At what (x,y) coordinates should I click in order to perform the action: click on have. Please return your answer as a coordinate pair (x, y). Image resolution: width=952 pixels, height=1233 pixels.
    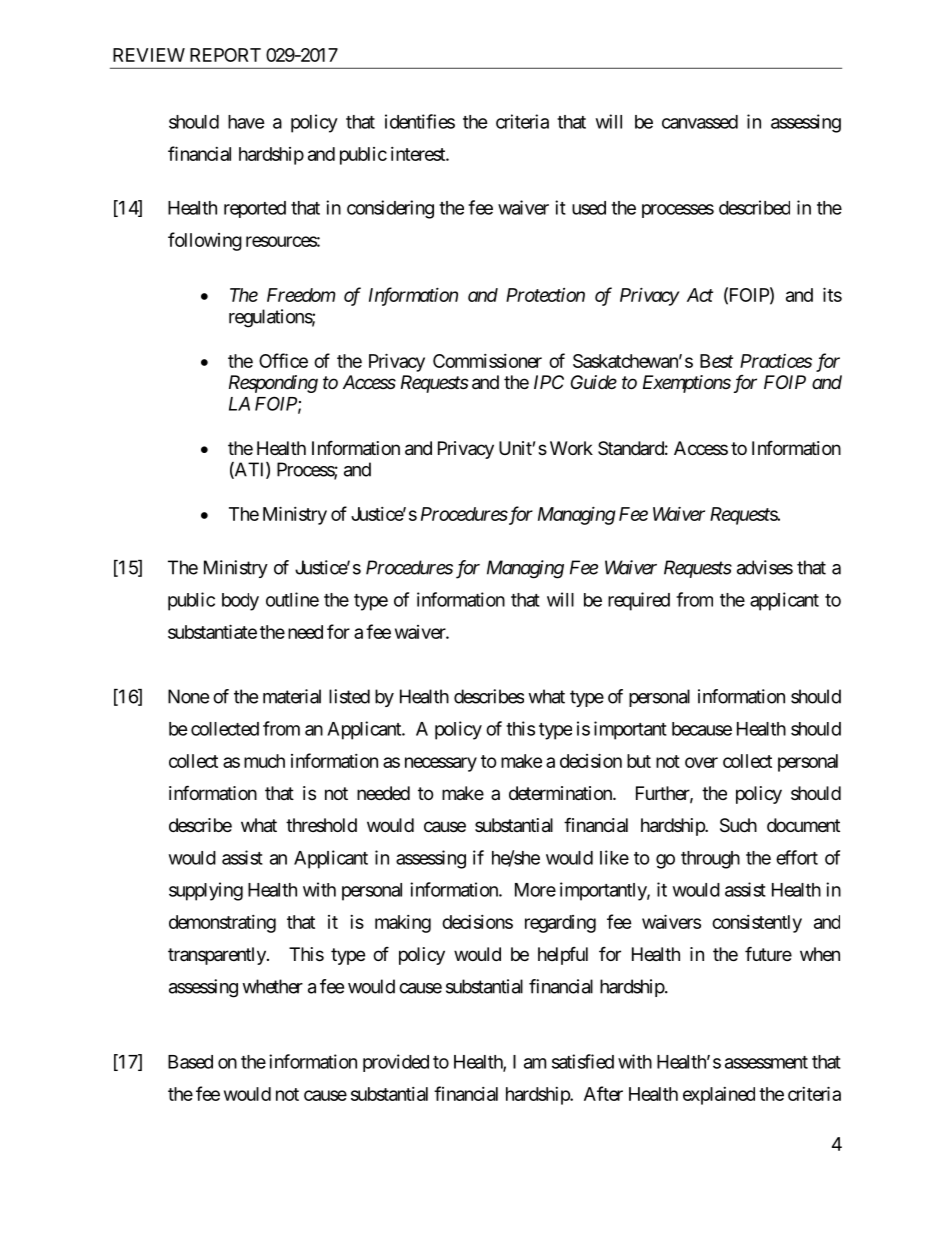
    Looking at the image, I should click on (246, 122).
